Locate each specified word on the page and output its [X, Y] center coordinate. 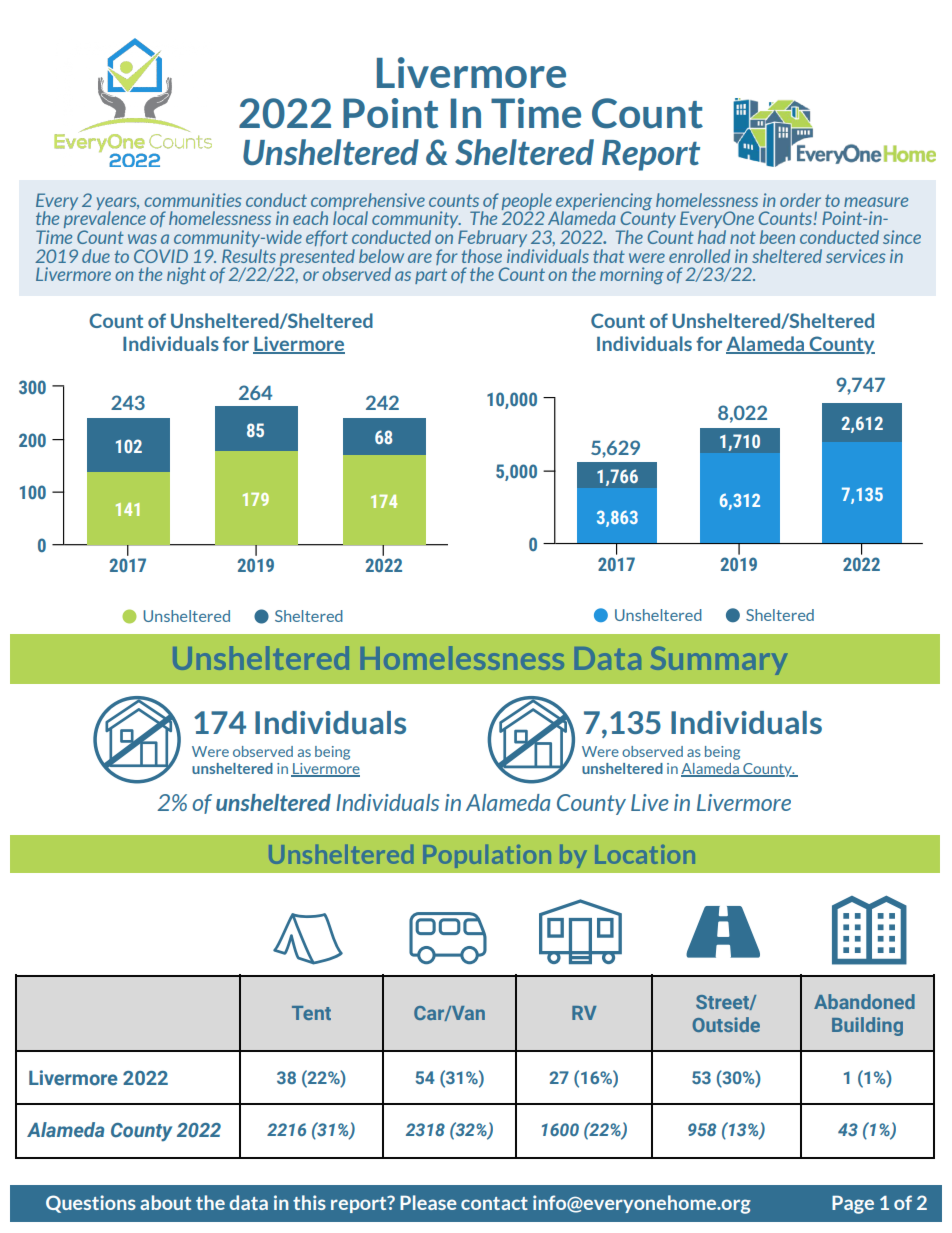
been [777, 237]
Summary [719, 661]
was [142, 239]
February [494, 240]
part [431, 276]
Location [645, 854]
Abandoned [864, 1001]
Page [853, 1205]
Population [487, 856]
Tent [311, 1013]
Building [867, 1026]
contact [494, 1203]
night [186, 276]
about [165, 1202]
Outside [726, 1024]
